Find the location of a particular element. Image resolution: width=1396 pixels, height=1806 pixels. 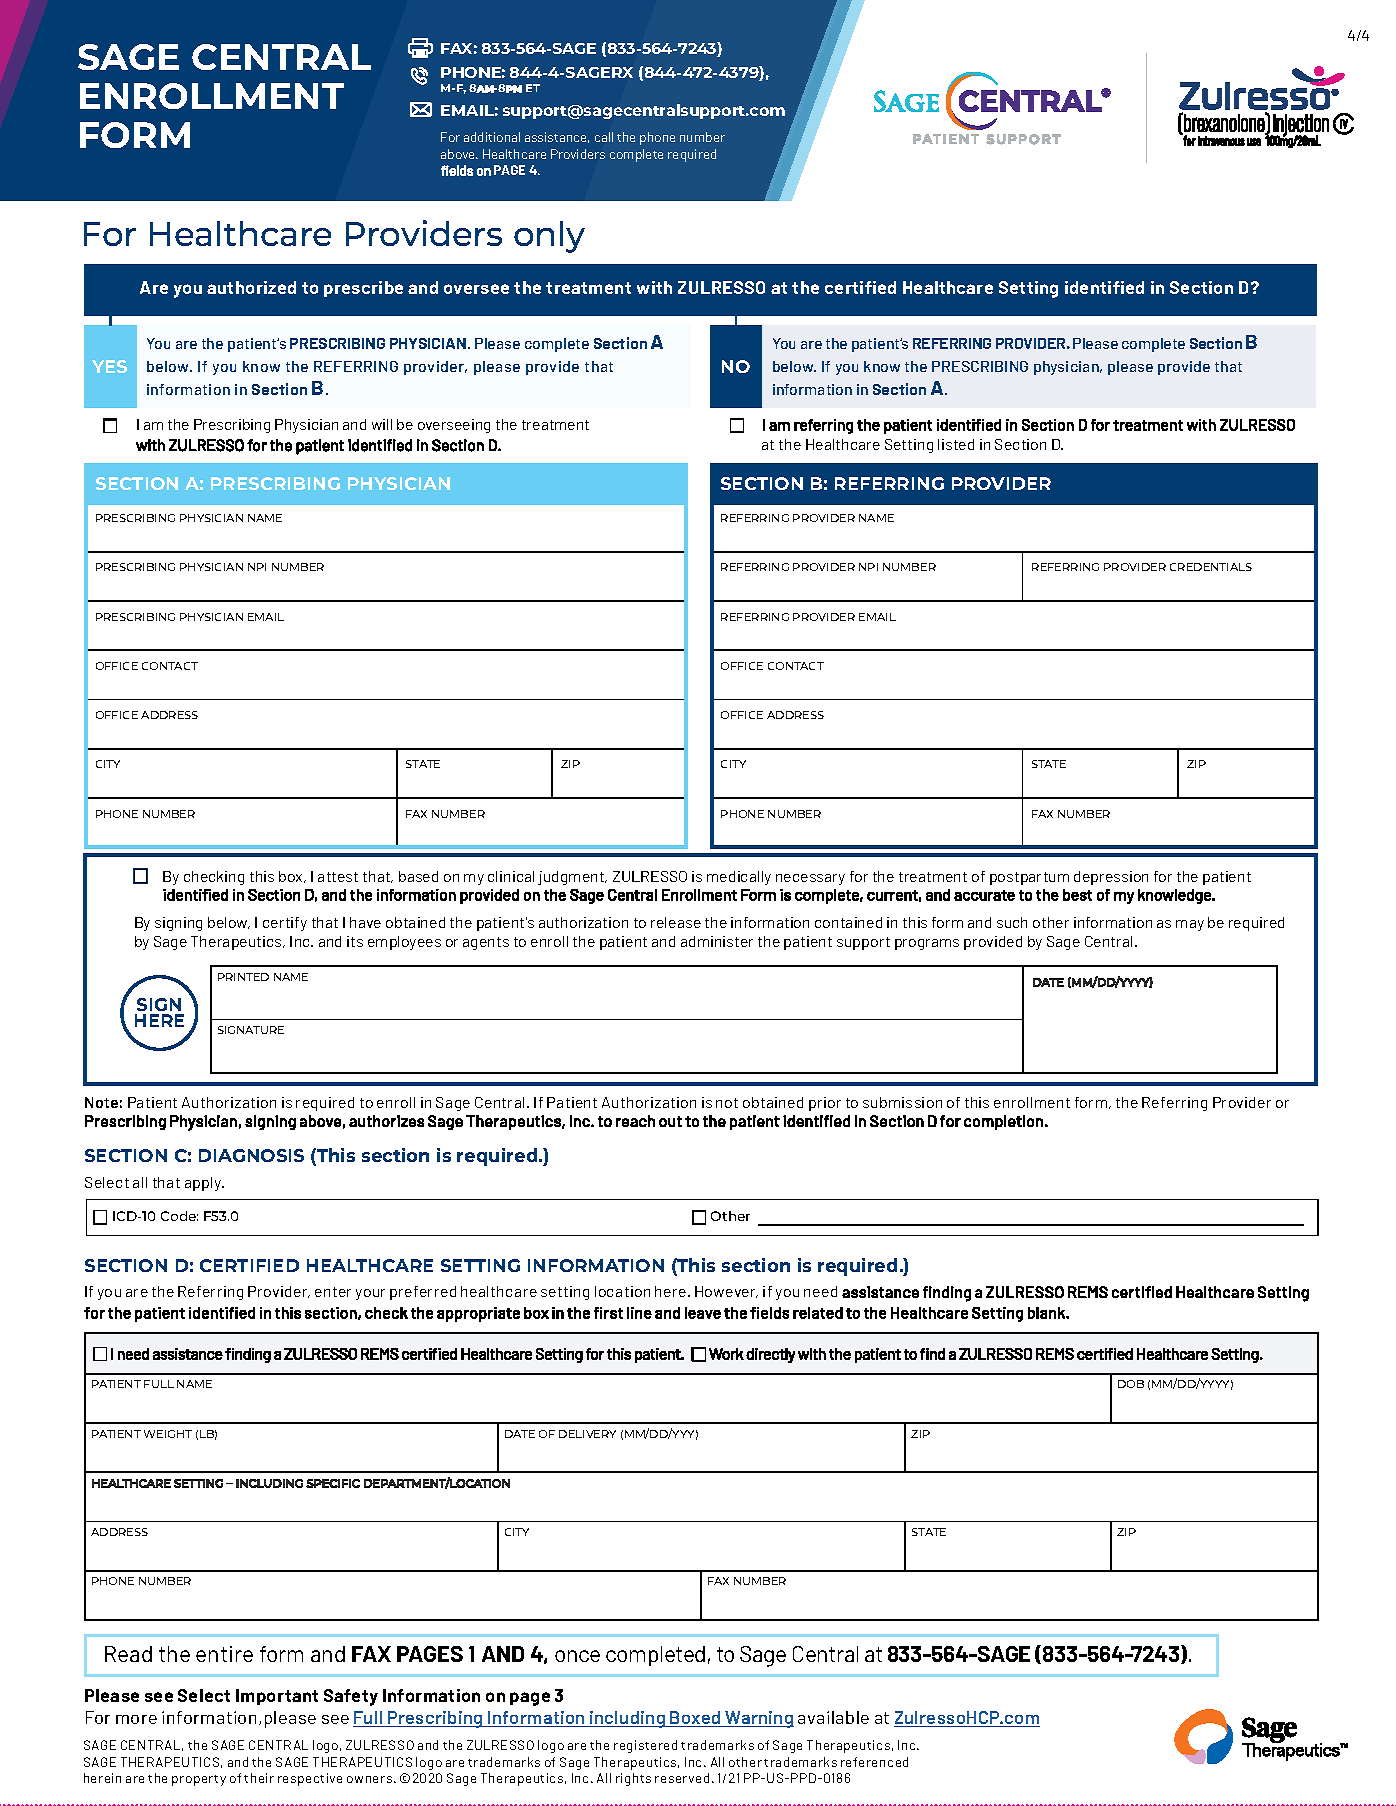

authorized is located at coordinates (251, 287).
